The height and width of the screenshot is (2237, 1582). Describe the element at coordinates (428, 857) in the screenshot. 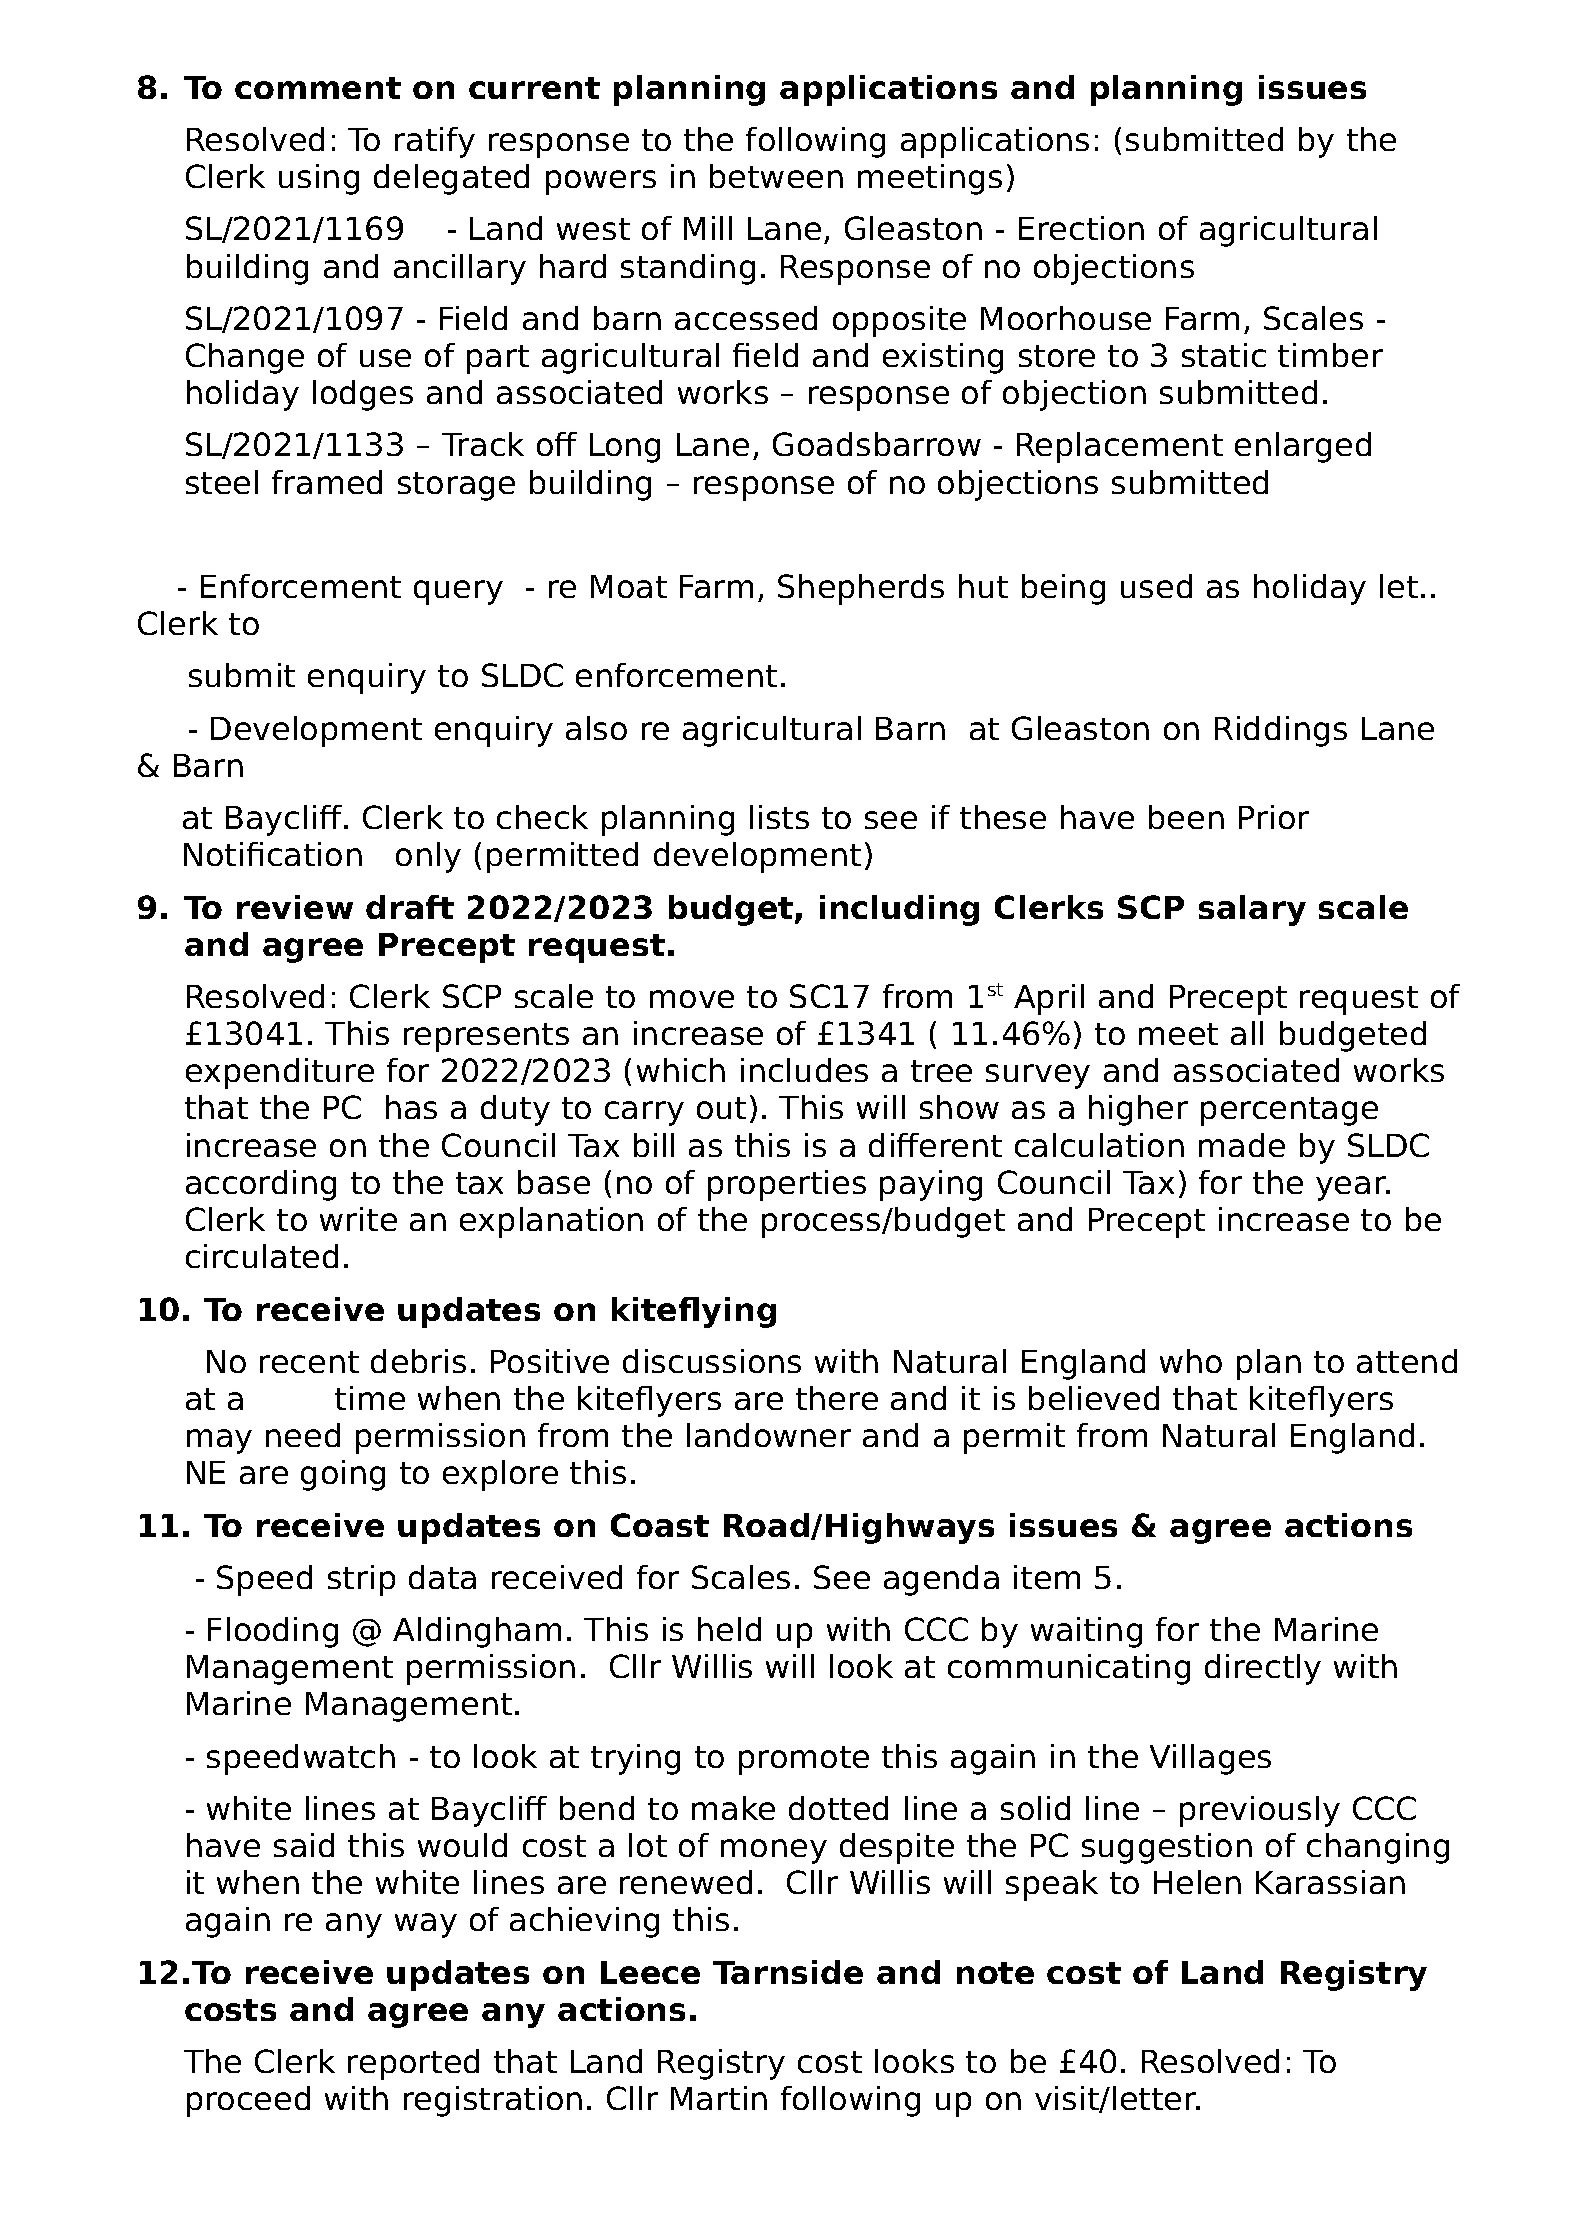

I see `only` at that location.
